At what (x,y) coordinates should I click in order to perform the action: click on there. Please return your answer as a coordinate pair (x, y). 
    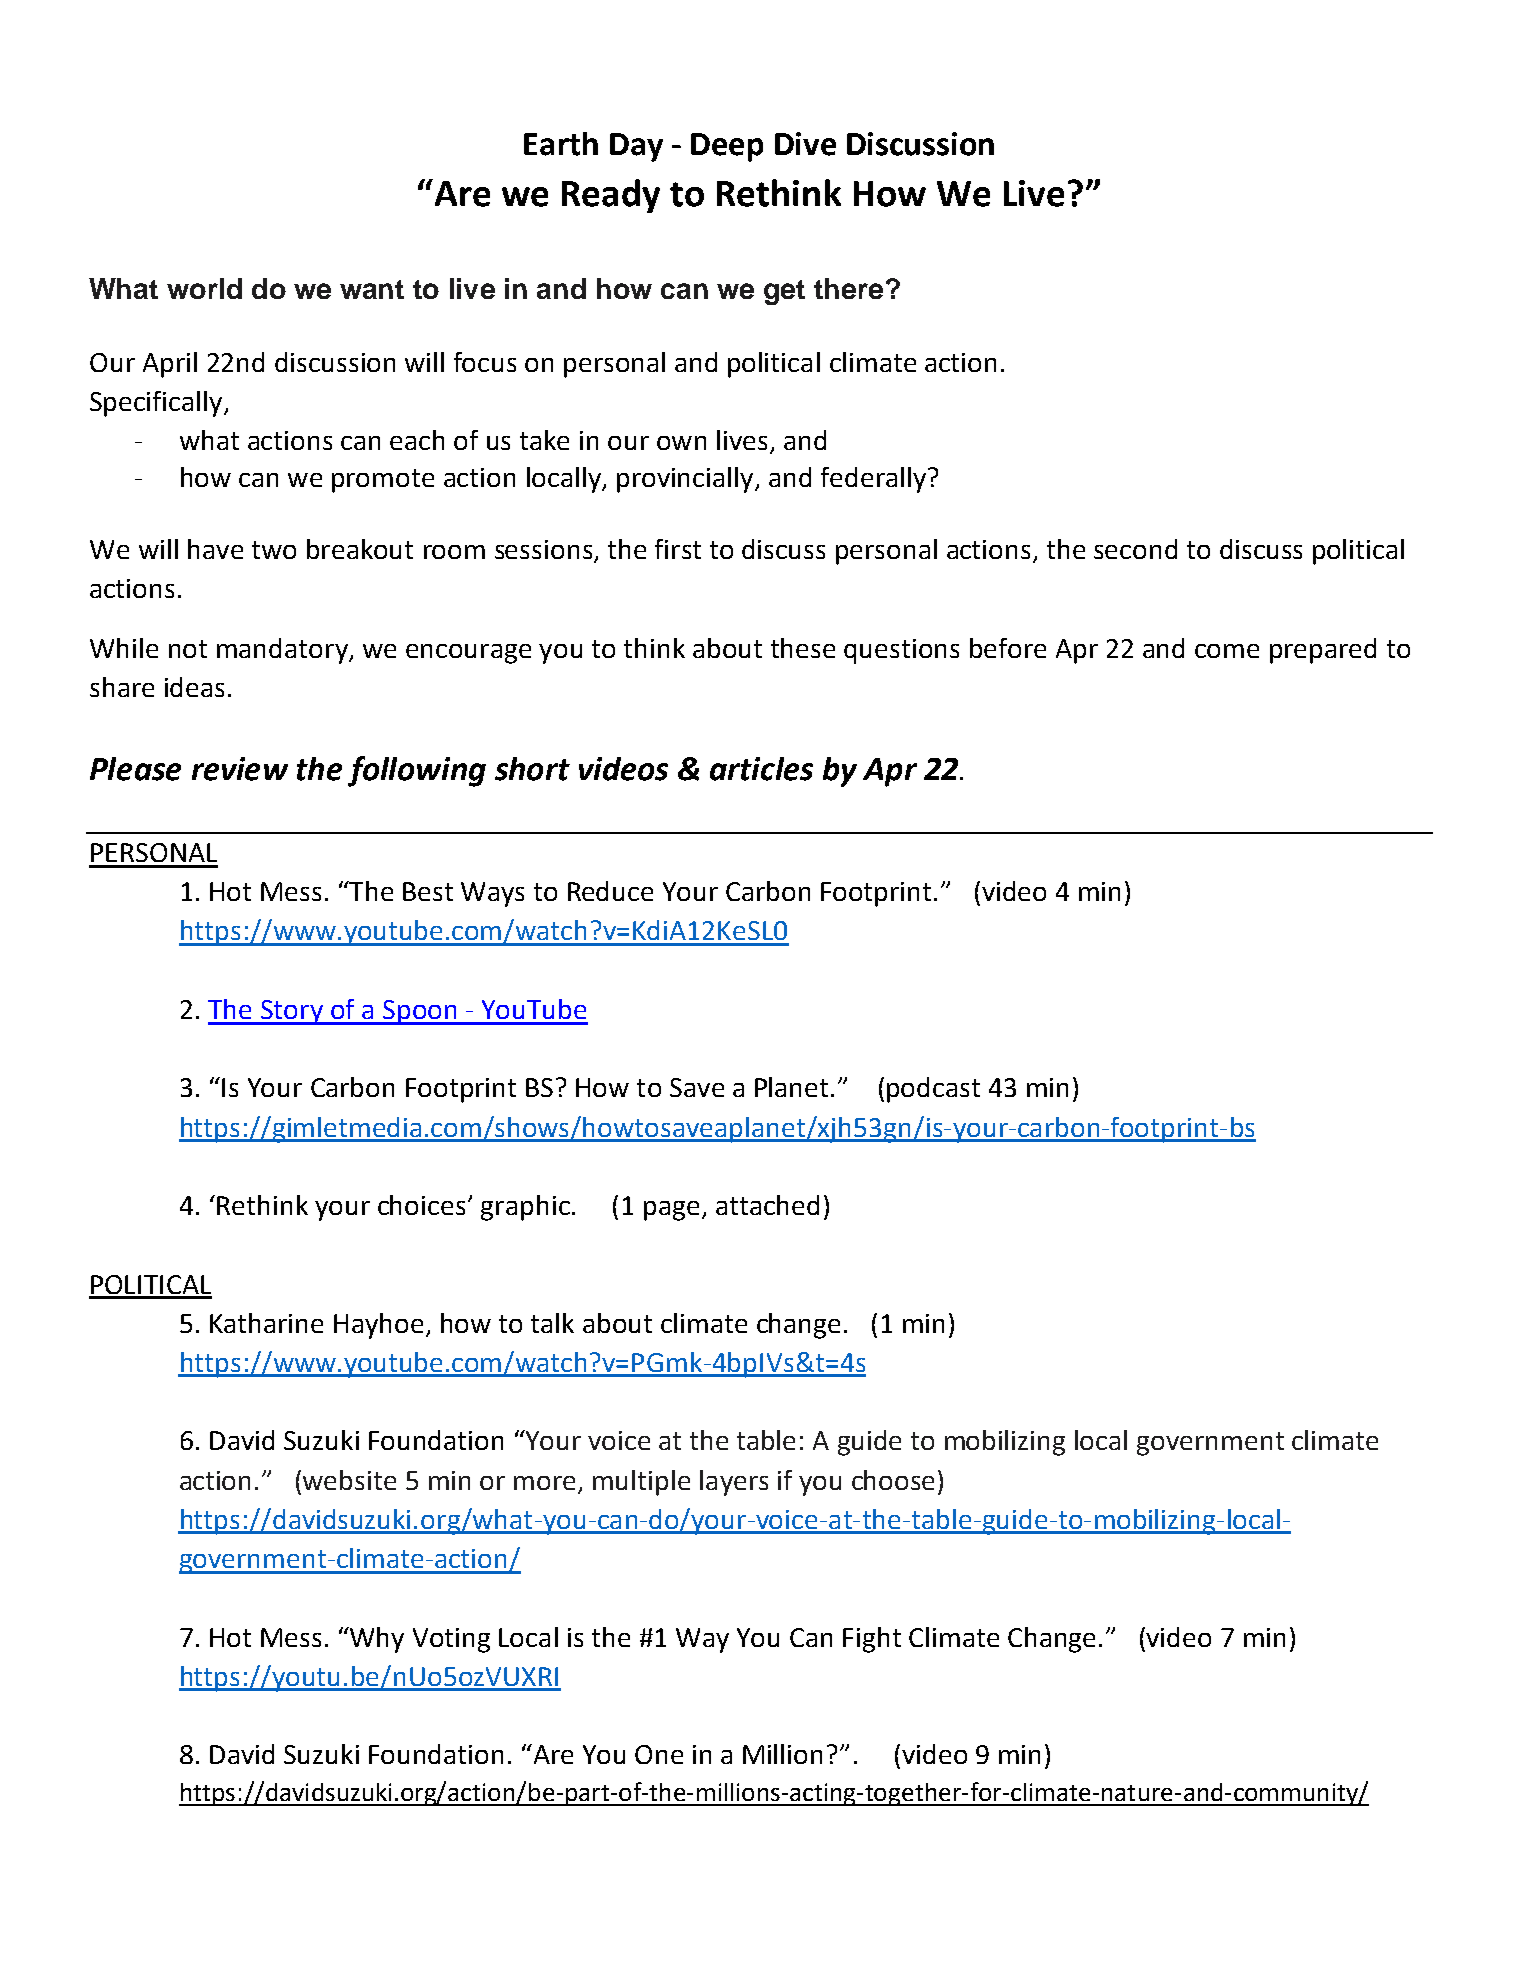
    Looking at the image, I should click on (848, 288).
